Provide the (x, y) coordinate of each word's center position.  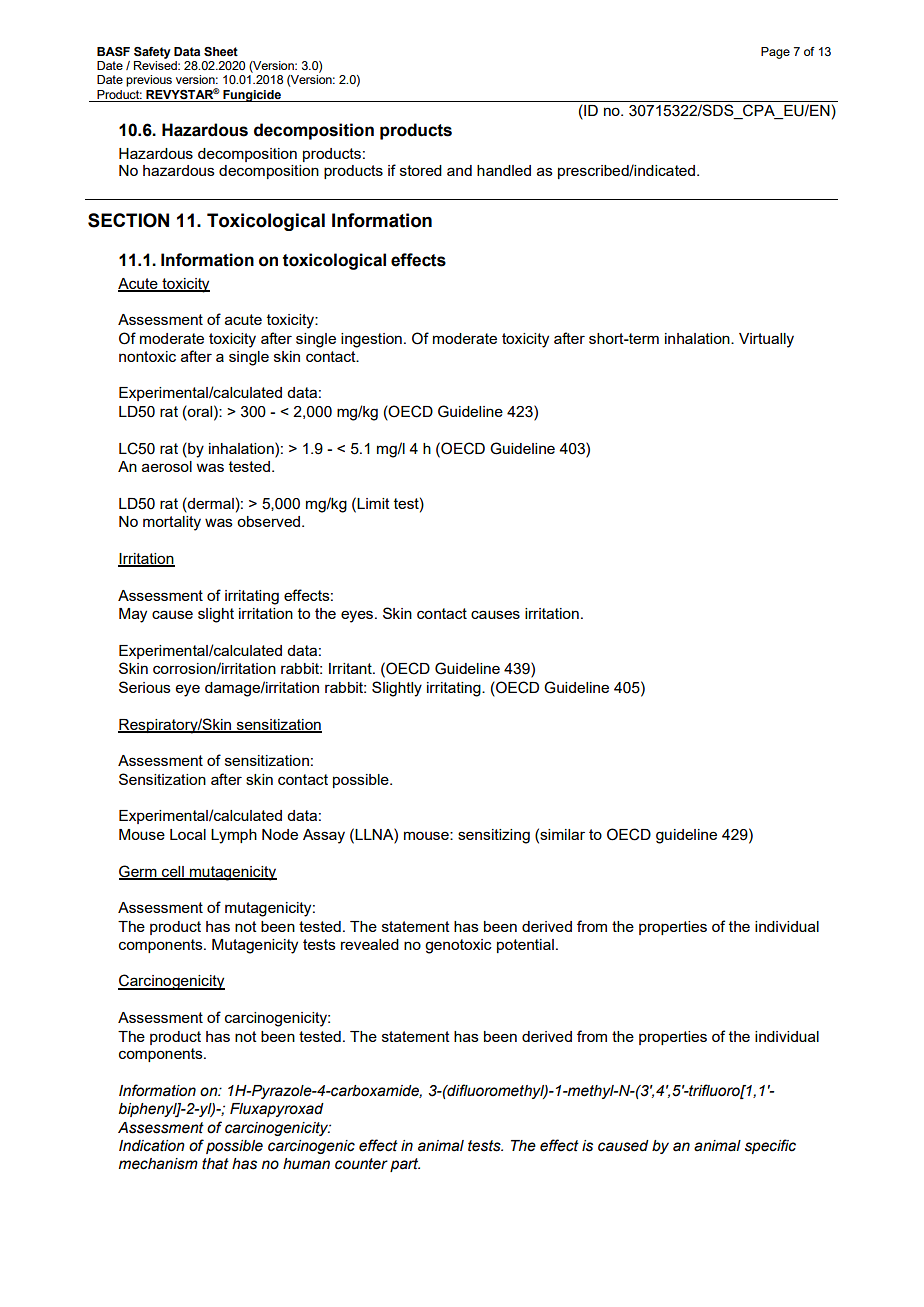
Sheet (221, 52)
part (405, 1165)
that (215, 1164)
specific (770, 1146)
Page (775, 53)
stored (421, 170)
